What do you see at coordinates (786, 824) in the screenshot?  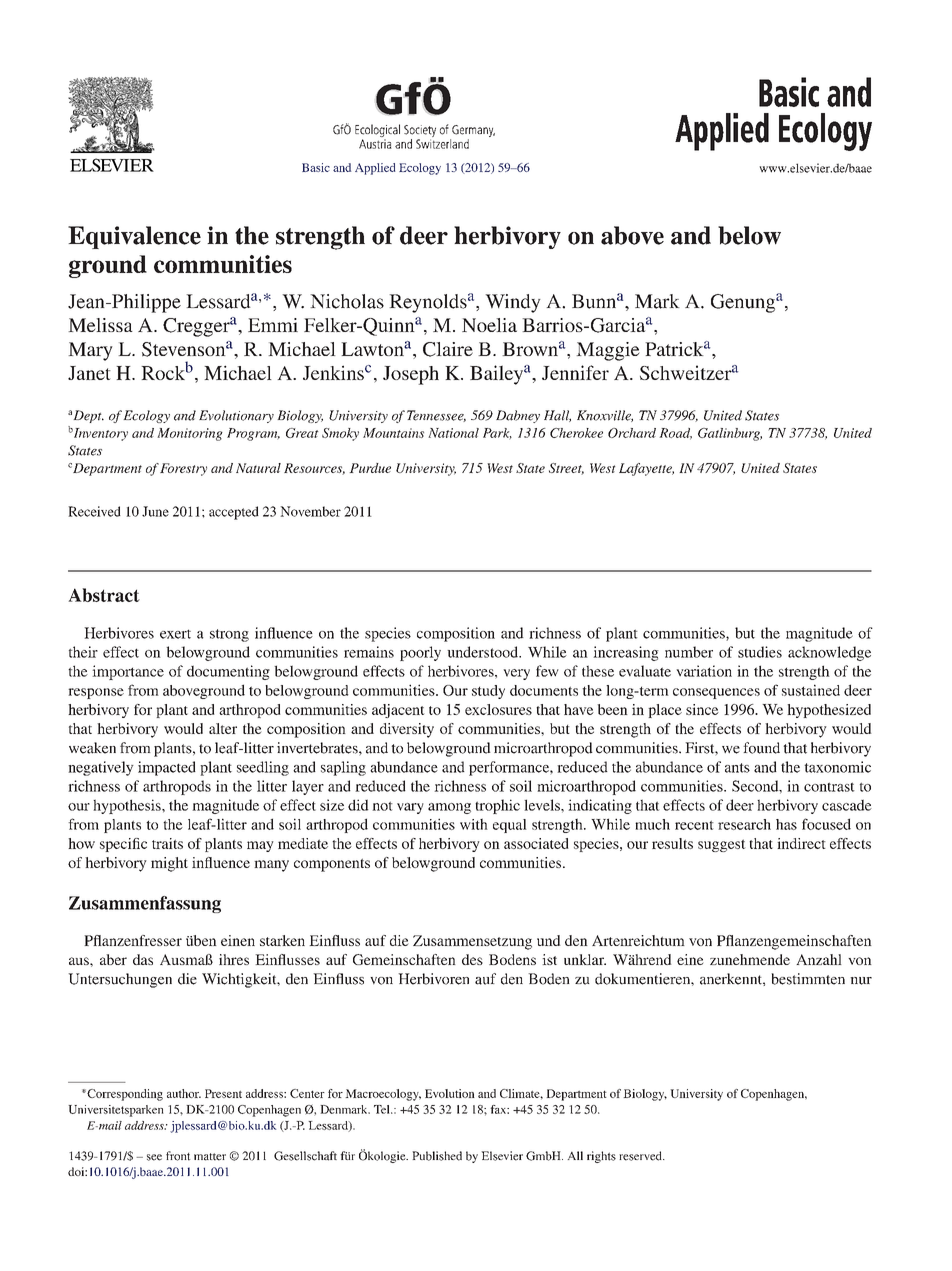 I see `has` at bounding box center [786, 824].
